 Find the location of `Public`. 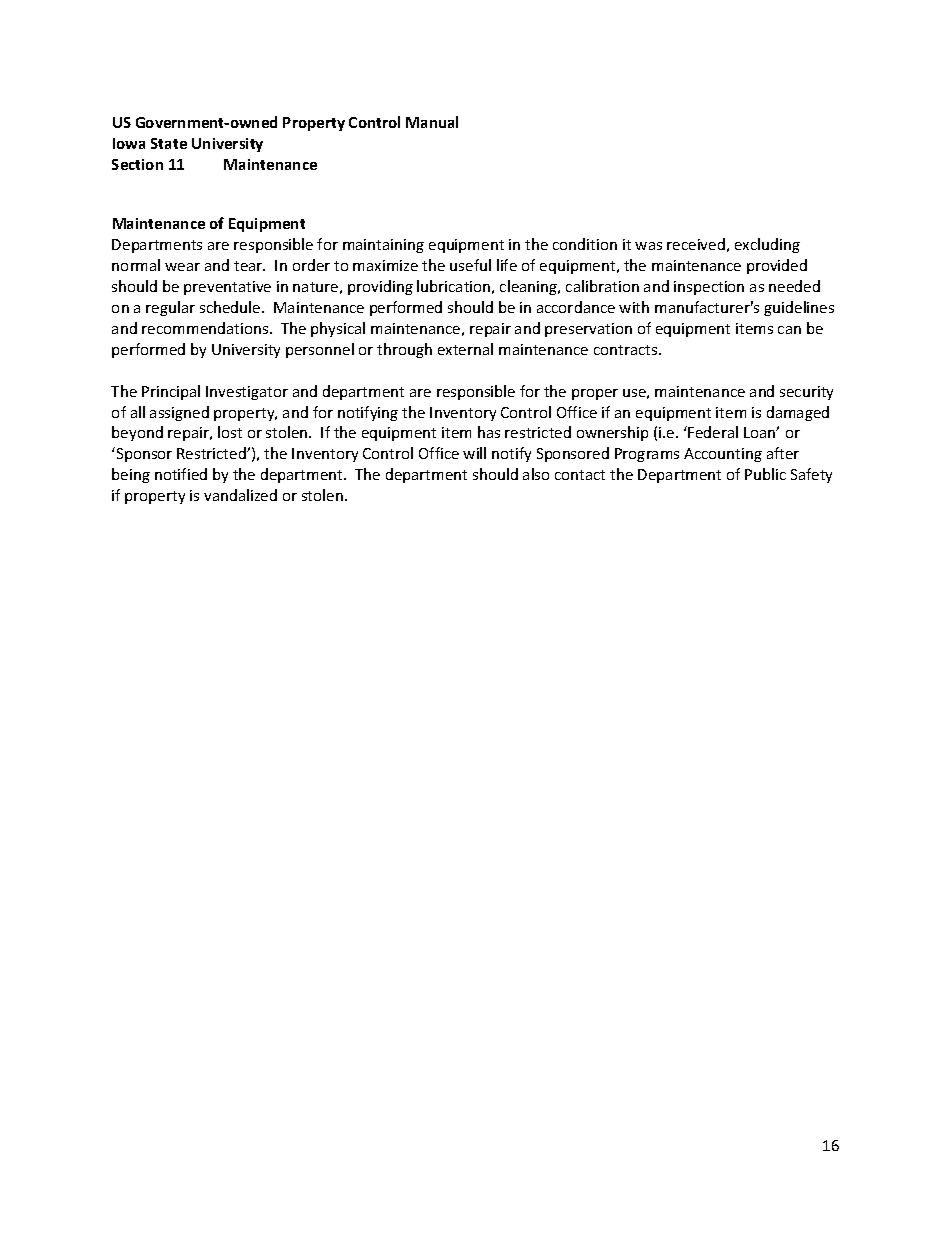

Public is located at coordinates (765, 474).
